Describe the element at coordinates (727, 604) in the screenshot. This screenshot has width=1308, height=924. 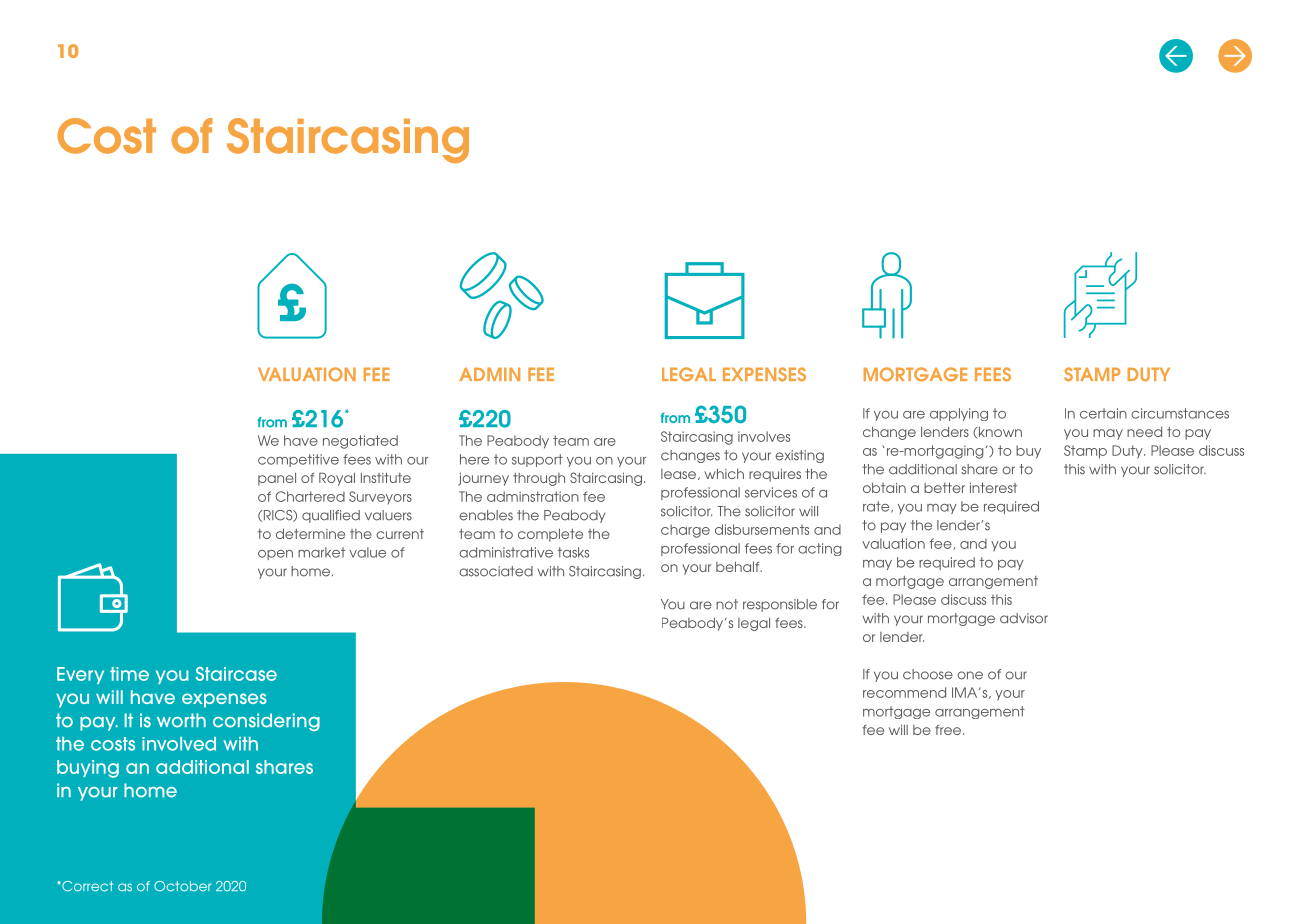
I see `not` at that location.
